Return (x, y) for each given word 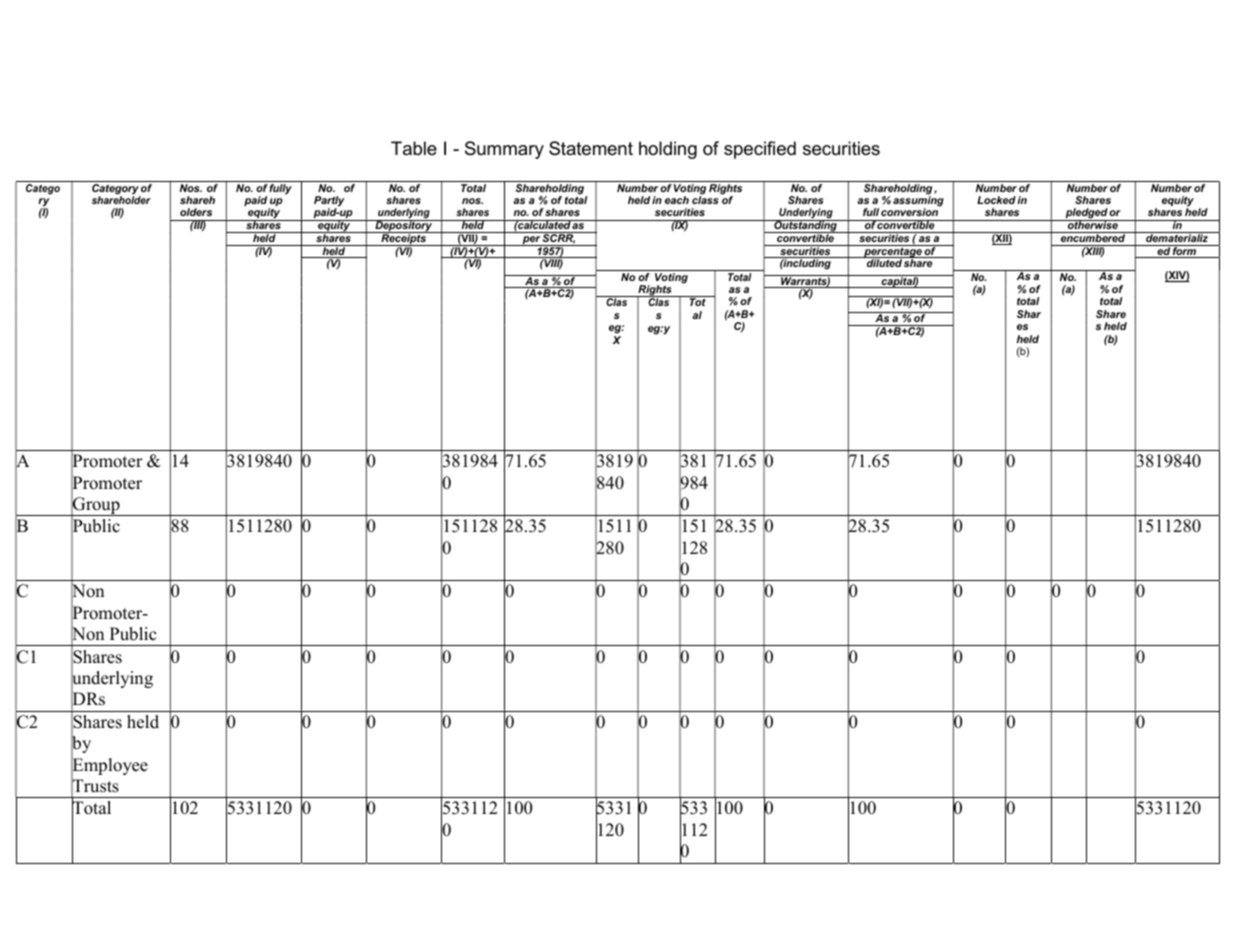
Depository (404, 227)
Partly (329, 202)
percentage (893, 252)
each (677, 200)
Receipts (403, 239)
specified (760, 150)
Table (414, 148)
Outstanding (805, 227)
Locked (996, 200)
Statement (591, 148)
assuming (918, 201)
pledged (1086, 215)
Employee (109, 766)
